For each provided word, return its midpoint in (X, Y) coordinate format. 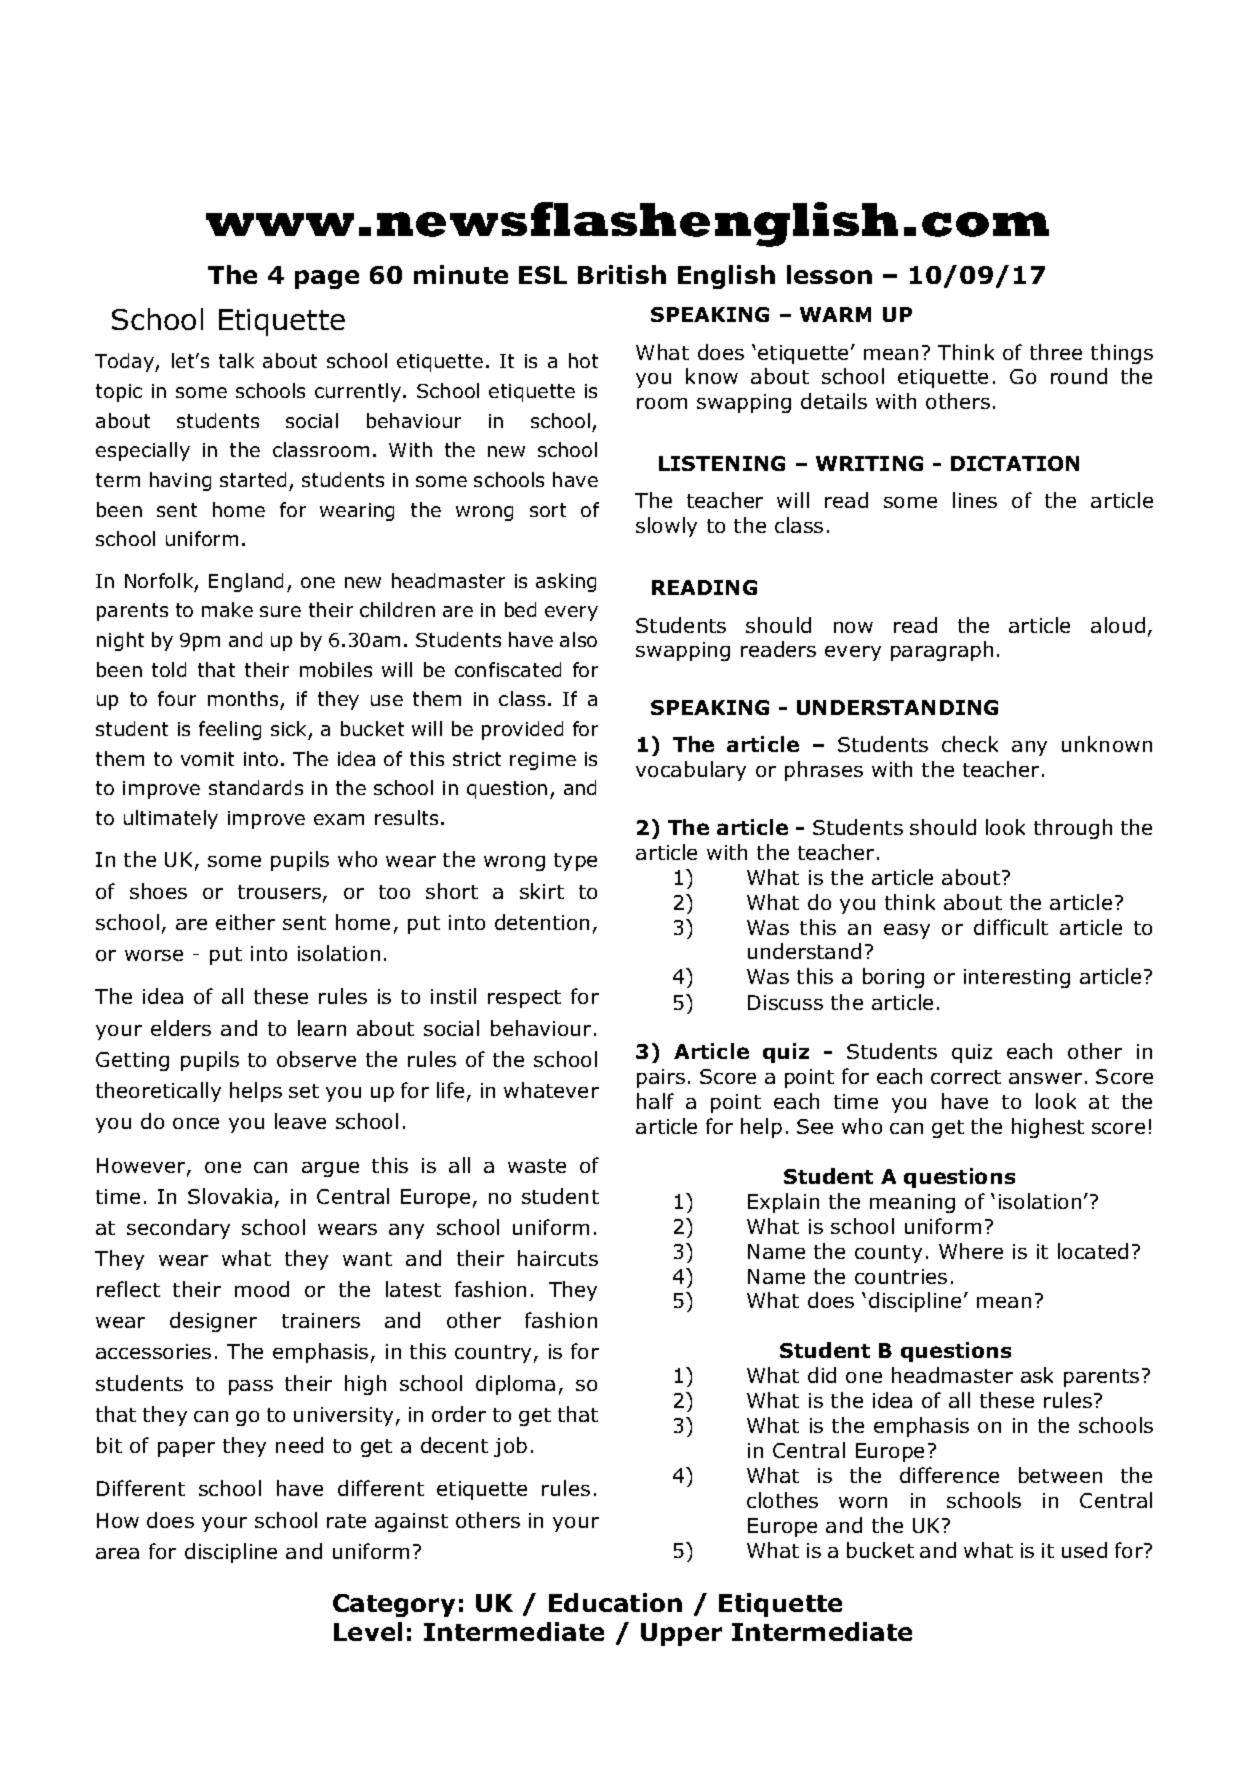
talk (236, 360)
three (1056, 352)
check (970, 744)
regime (543, 761)
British (622, 274)
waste (537, 1166)
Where (971, 1251)
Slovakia (230, 1196)
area (117, 1553)
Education (615, 1602)
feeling (230, 730)
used (1084, 1550)
